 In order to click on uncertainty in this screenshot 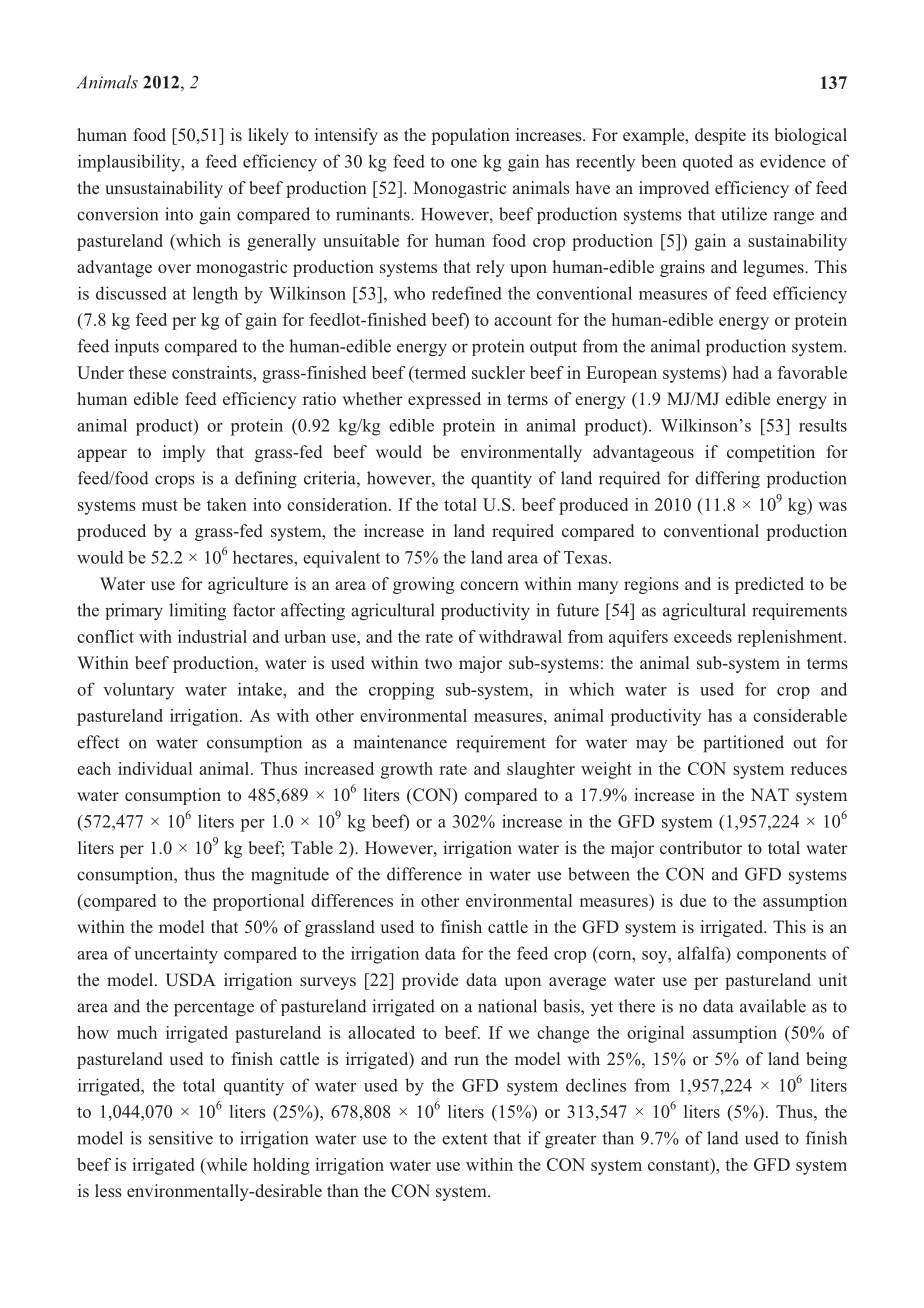, I will do `click(176, 955)`.
